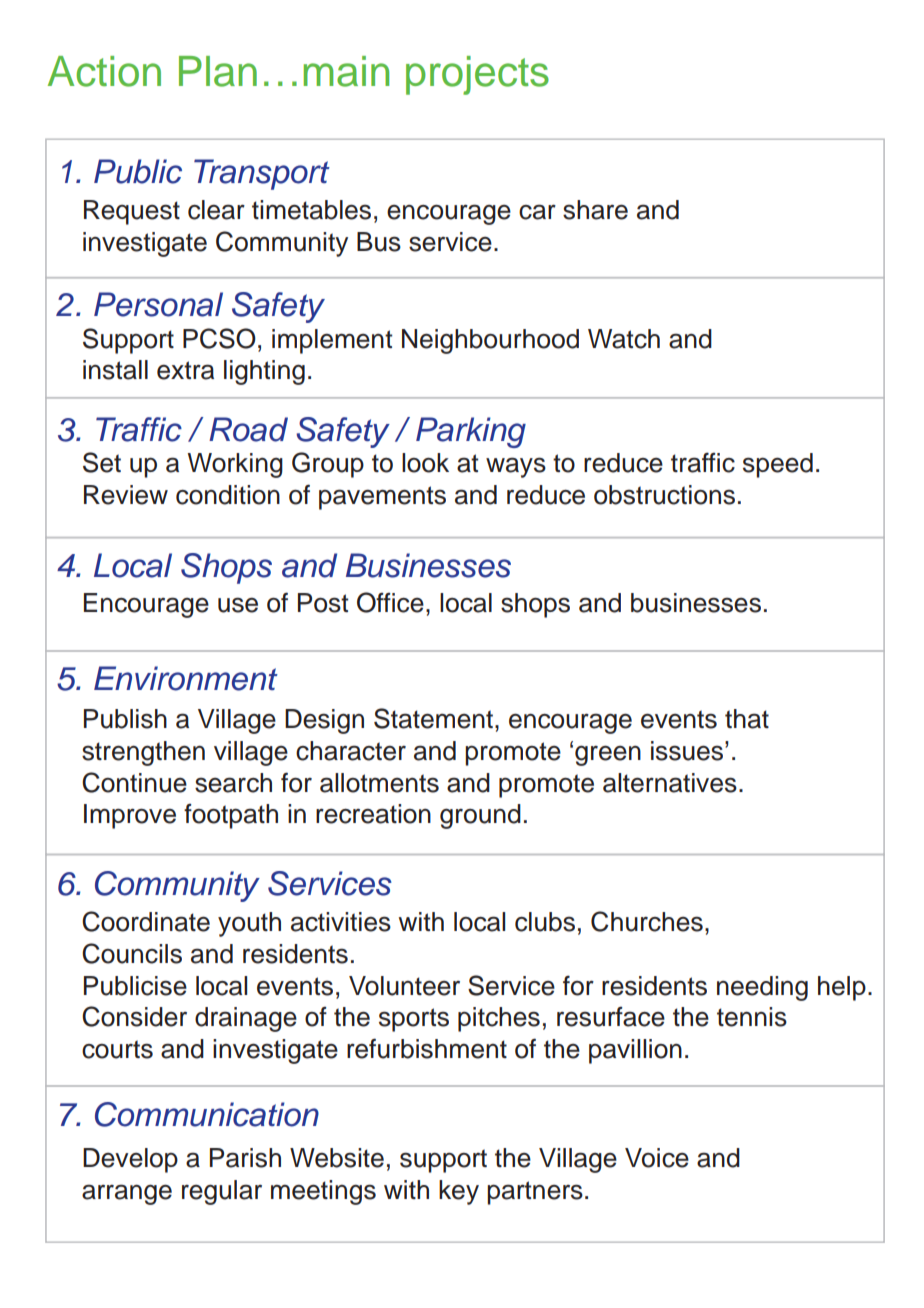  Describe the element at coordinates (670, 783) in the document. I see `alternatives` at that location.
